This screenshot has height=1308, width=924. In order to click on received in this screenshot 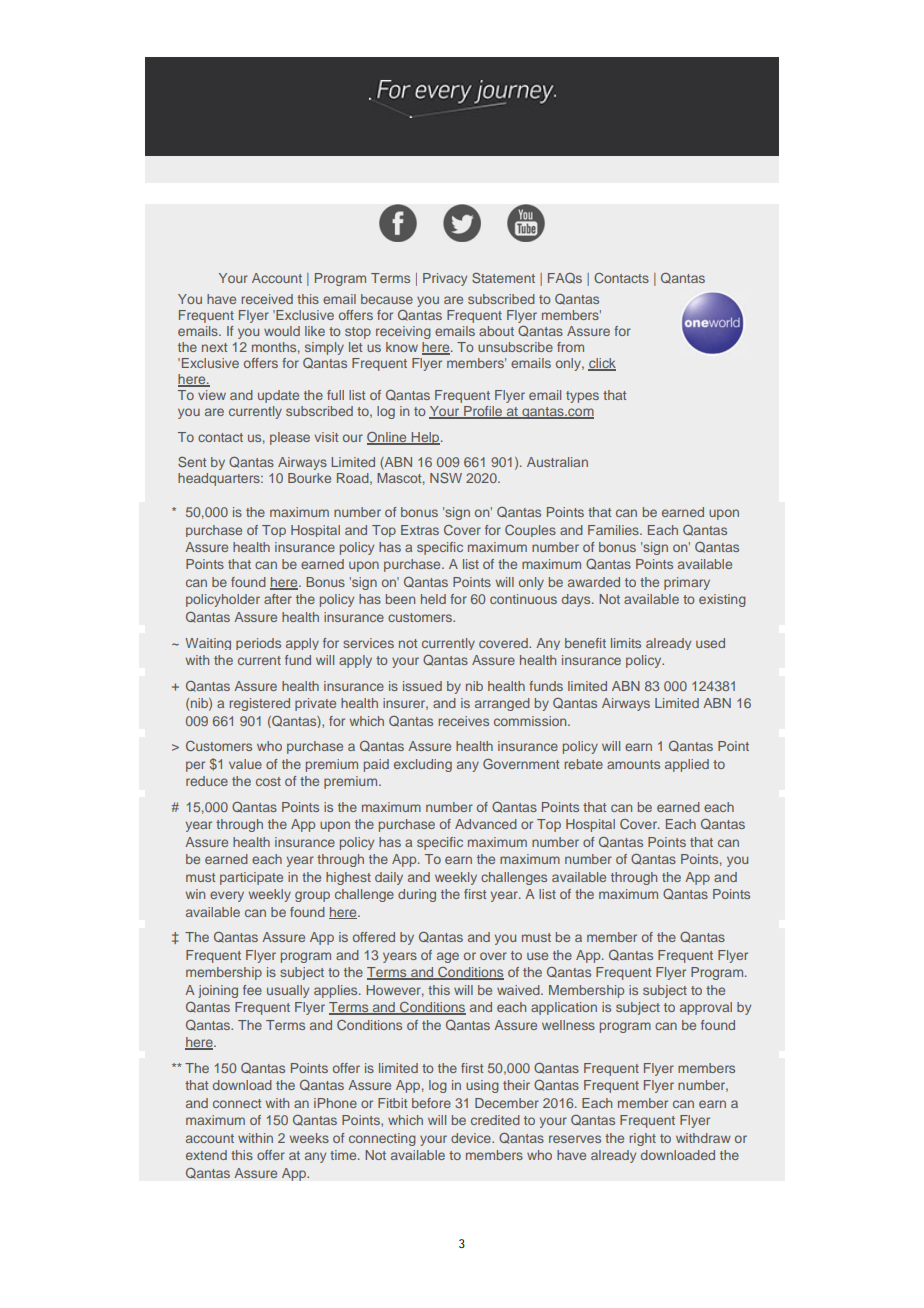, I will do `click(267, 299)`.
